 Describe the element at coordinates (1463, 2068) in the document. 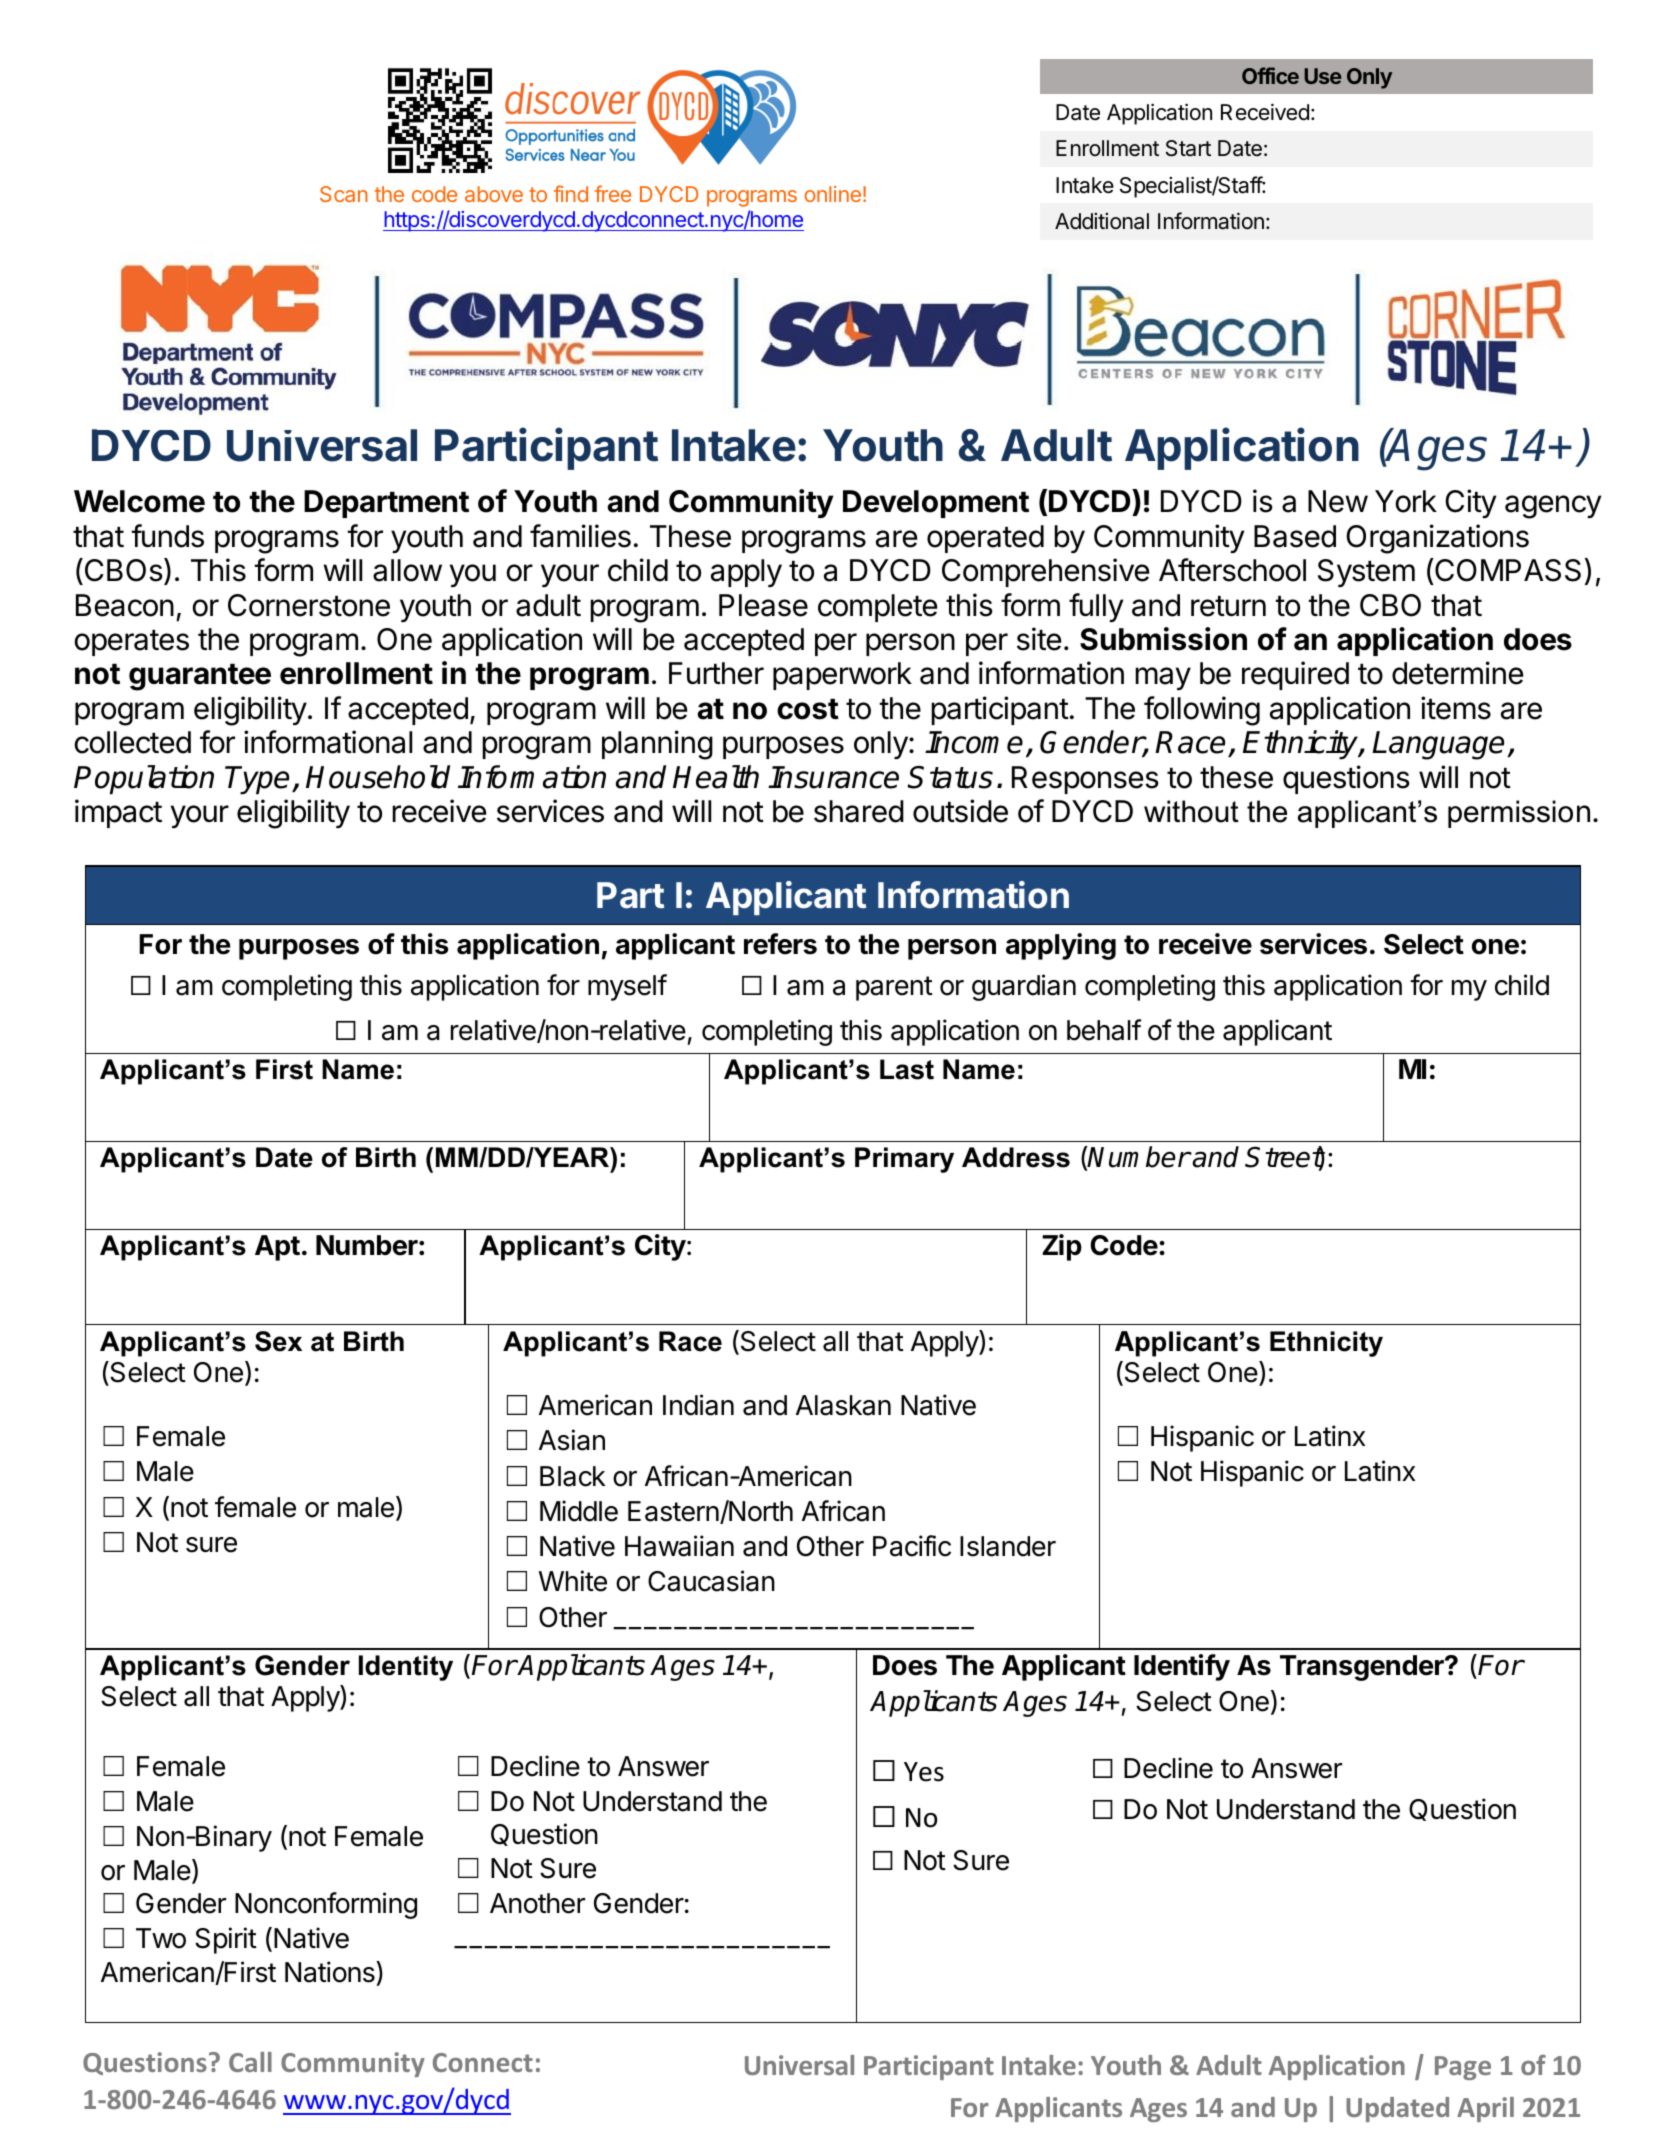

I see `Page` at that location.
